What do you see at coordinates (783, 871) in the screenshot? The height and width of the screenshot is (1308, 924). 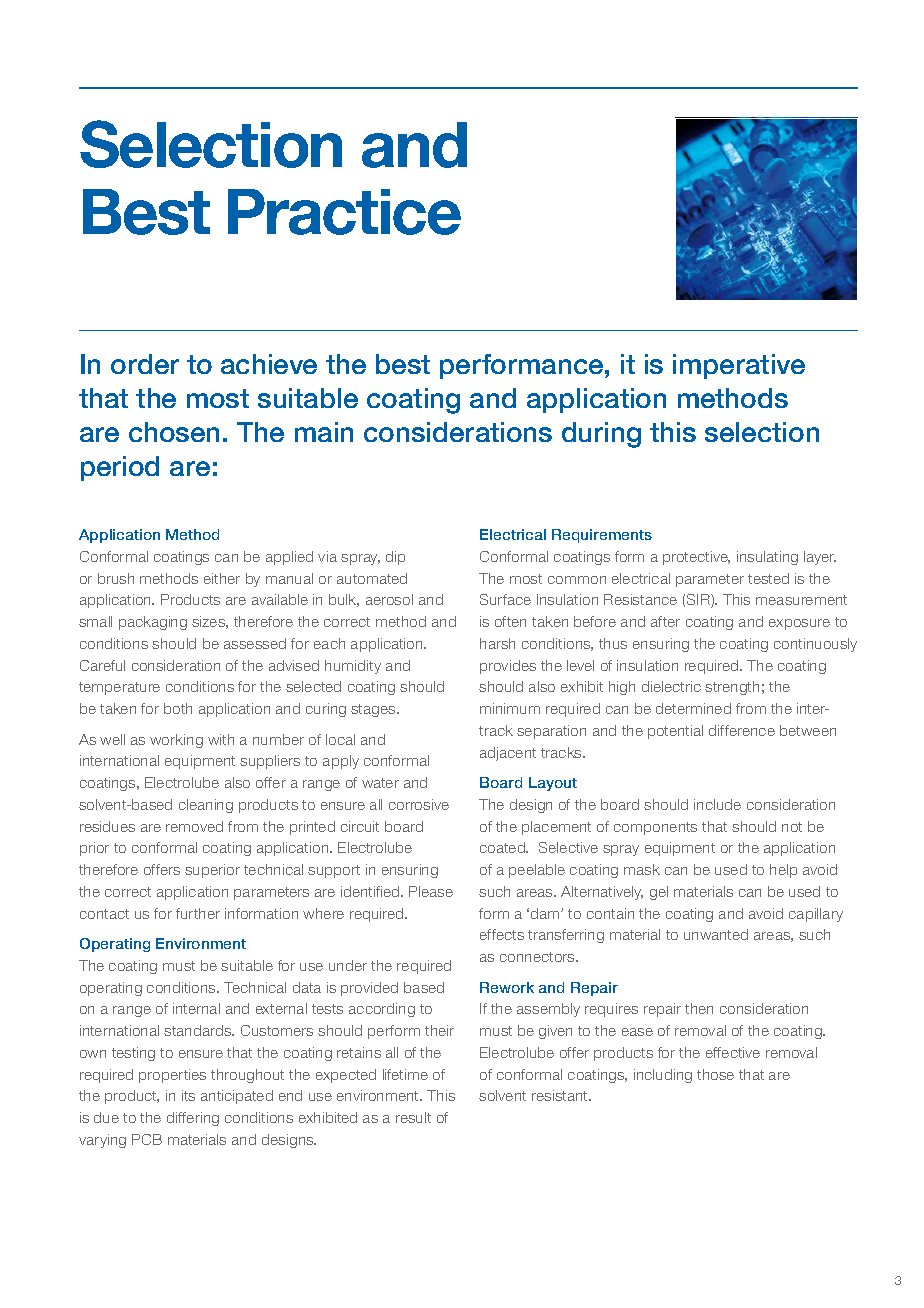 I see `help` at bounding box center [783, 871].
